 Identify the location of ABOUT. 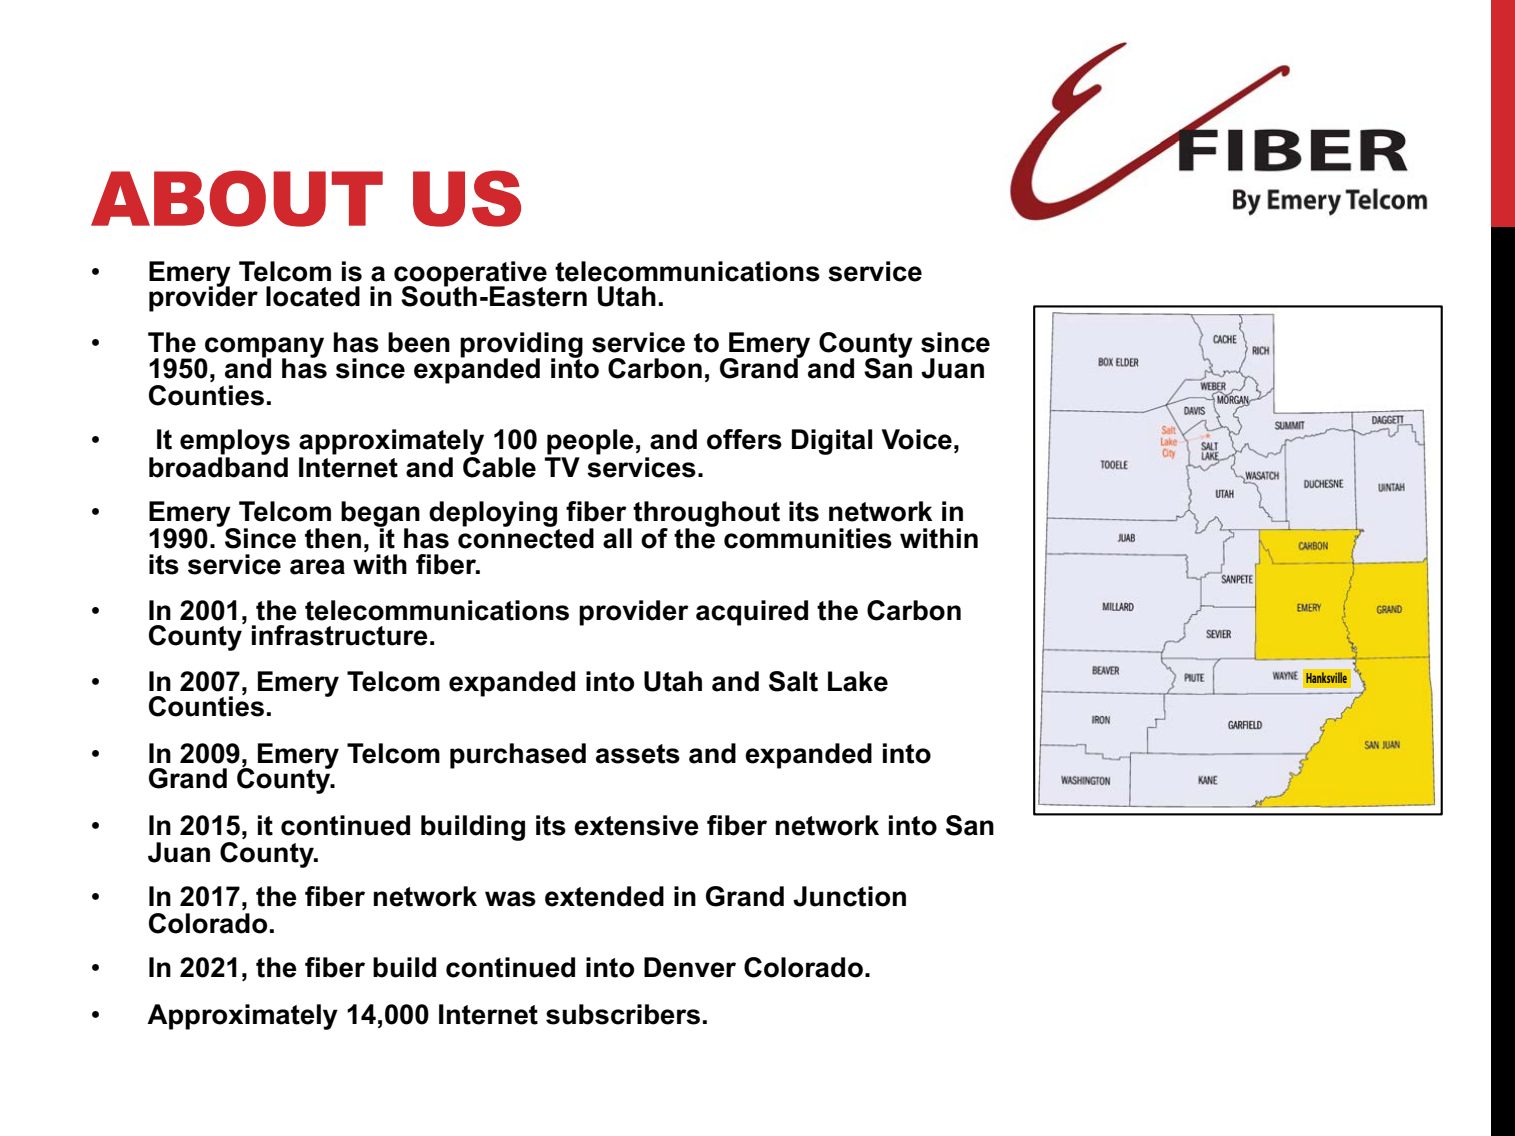
(237, 198).
